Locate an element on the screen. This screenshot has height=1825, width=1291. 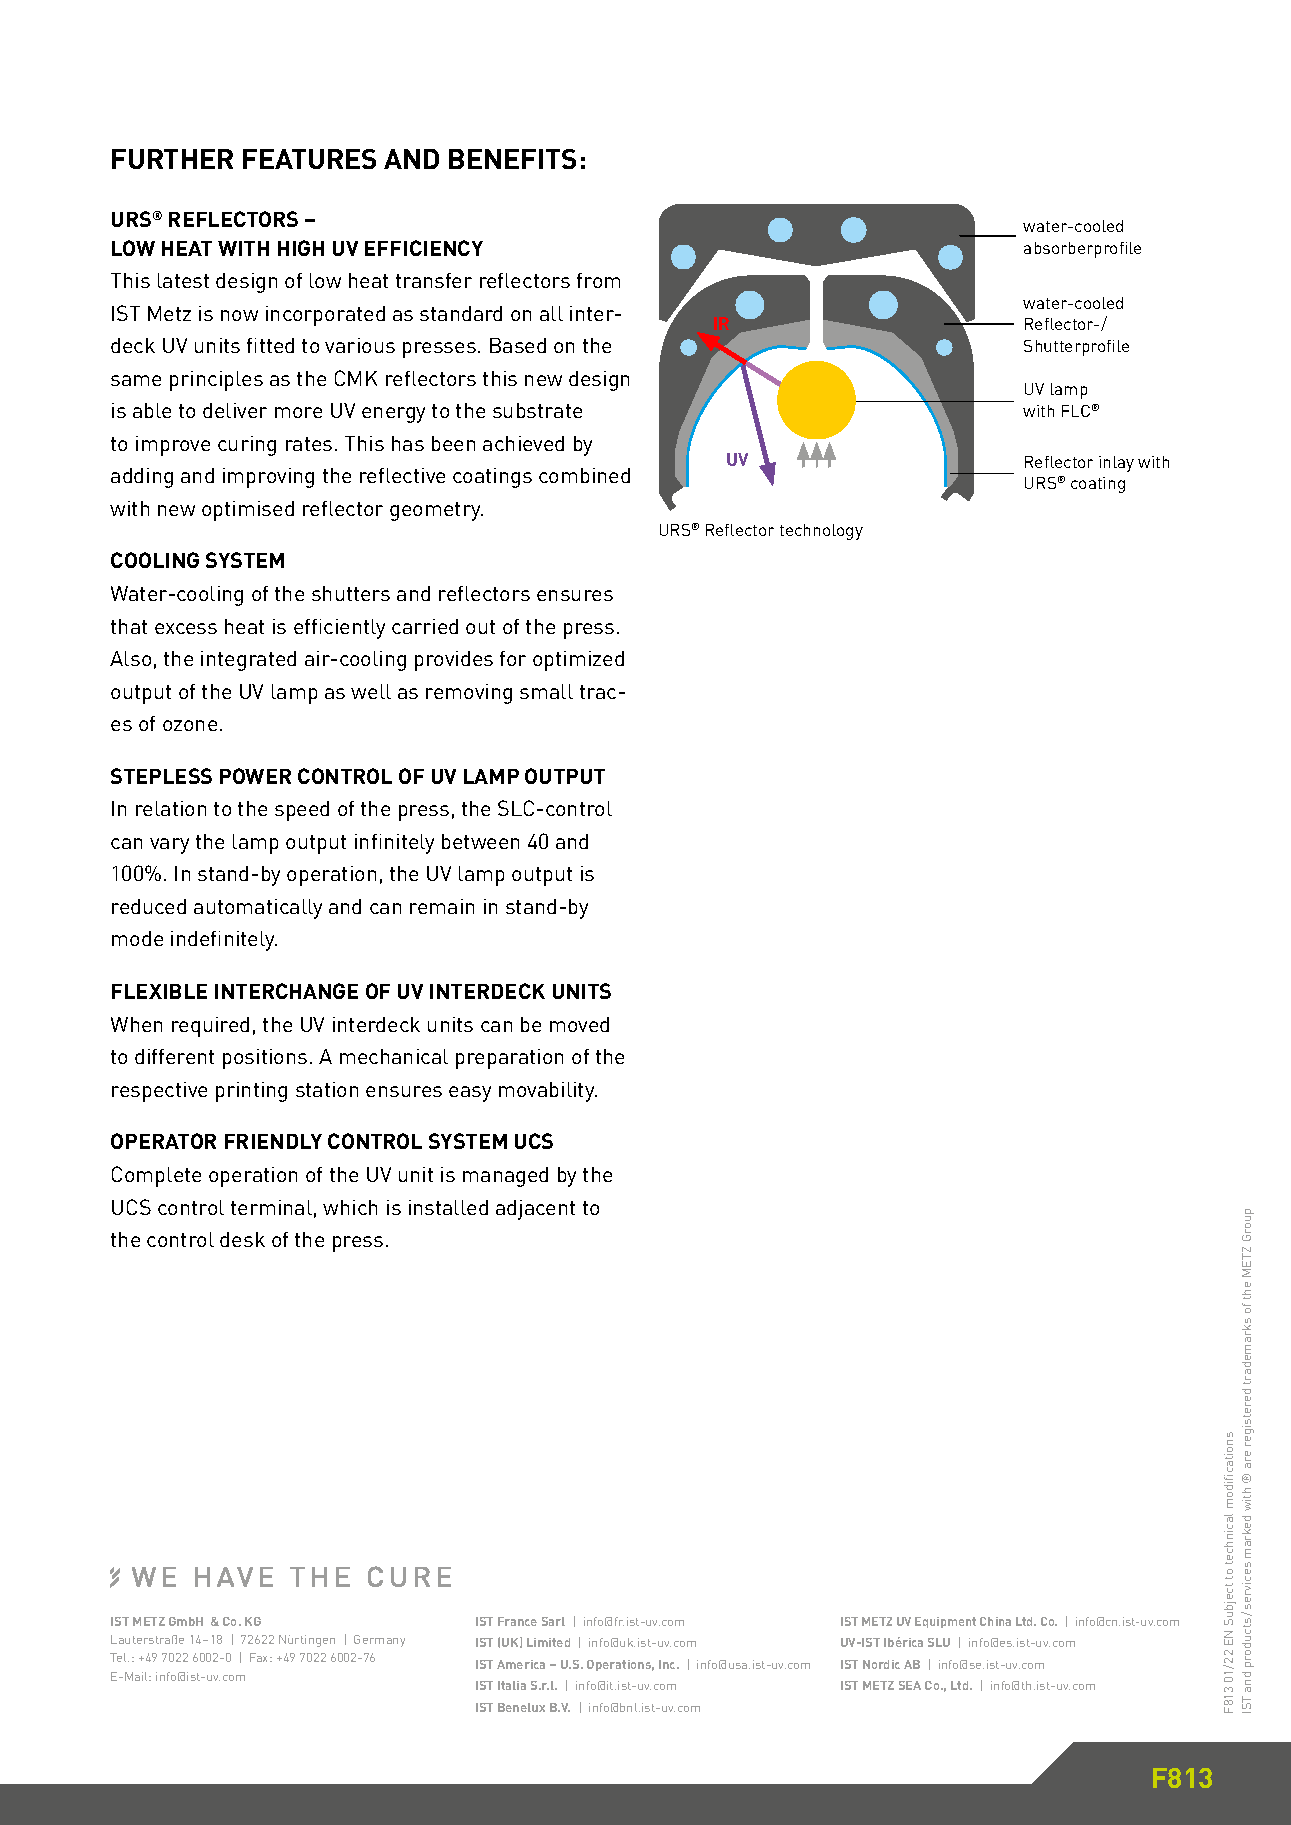
automatically is located at coordinates (258, 909).
